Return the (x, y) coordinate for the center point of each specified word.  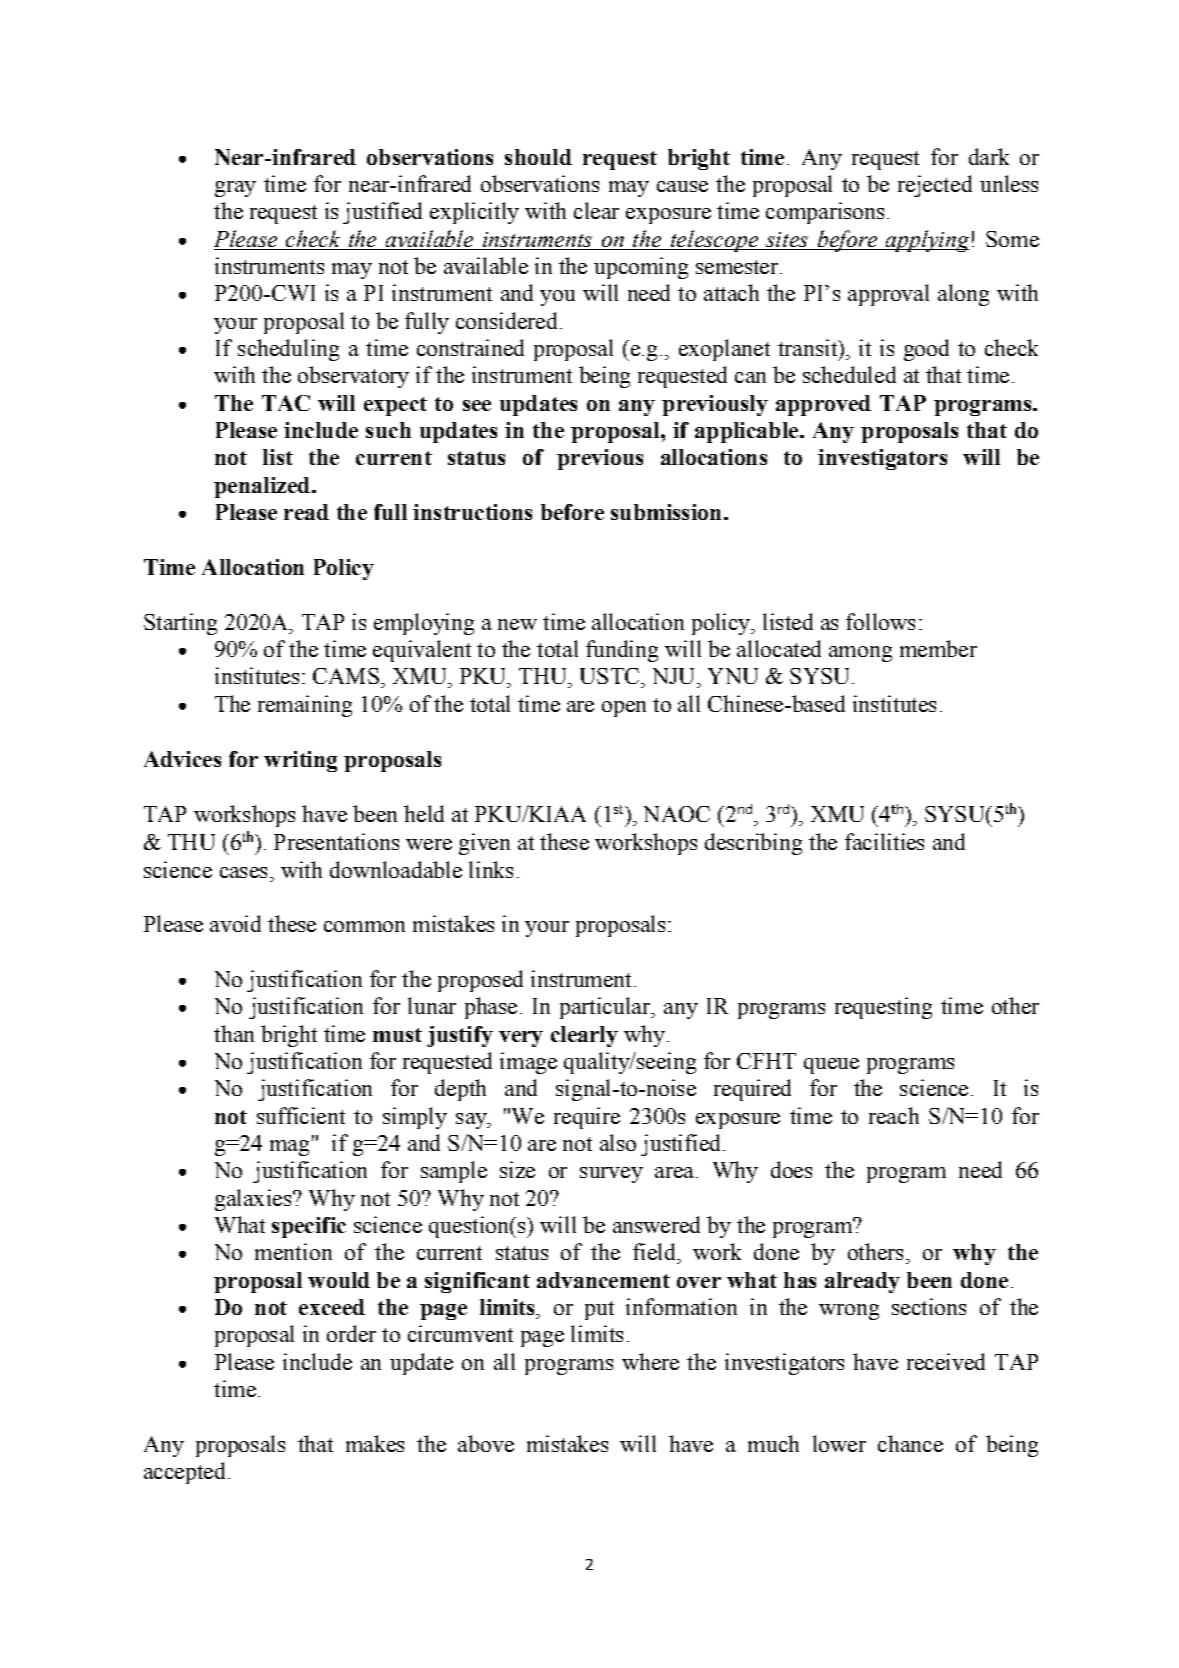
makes (375, 1443)
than (234, 1033)
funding (622, 651)
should (538, 157)
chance (910, 1443)
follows (880, 621)
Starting (180, 624)
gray (235, 189)
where (650, 1361)
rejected (935, 186)
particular (606, 1008)
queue (831, 1066)
